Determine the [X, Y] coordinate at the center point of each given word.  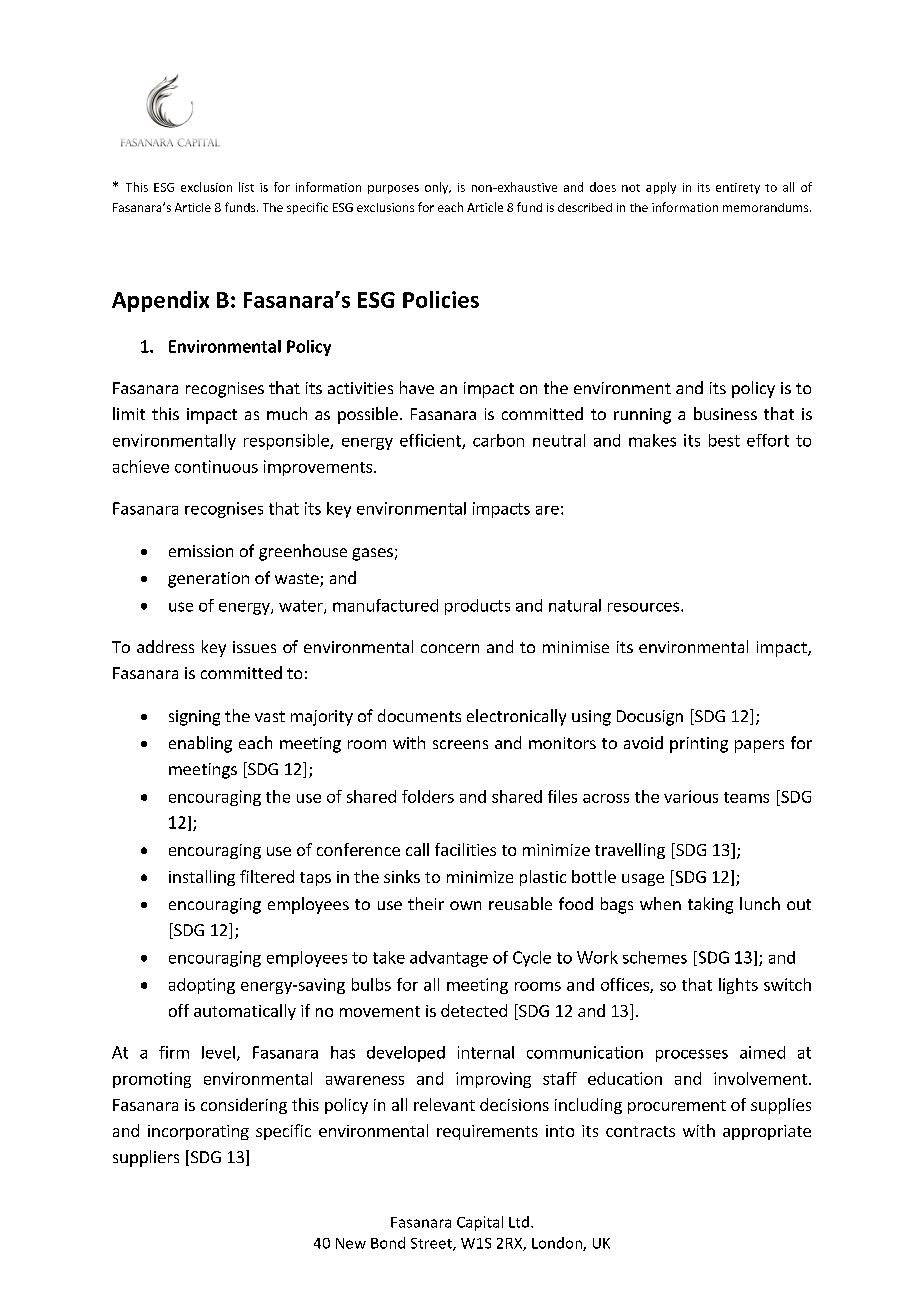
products [477, 607]
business [725, 413]
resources [645, 607]
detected [474, 1010]
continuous [216, 466]
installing [202, 878]
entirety [738, 188]
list [246, 187]
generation [208, 580]
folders [428, 796]
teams [746, 797]
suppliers [146, 1158]
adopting [202, 986]
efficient [431, 441]
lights [738, 986]
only [438, 188]
